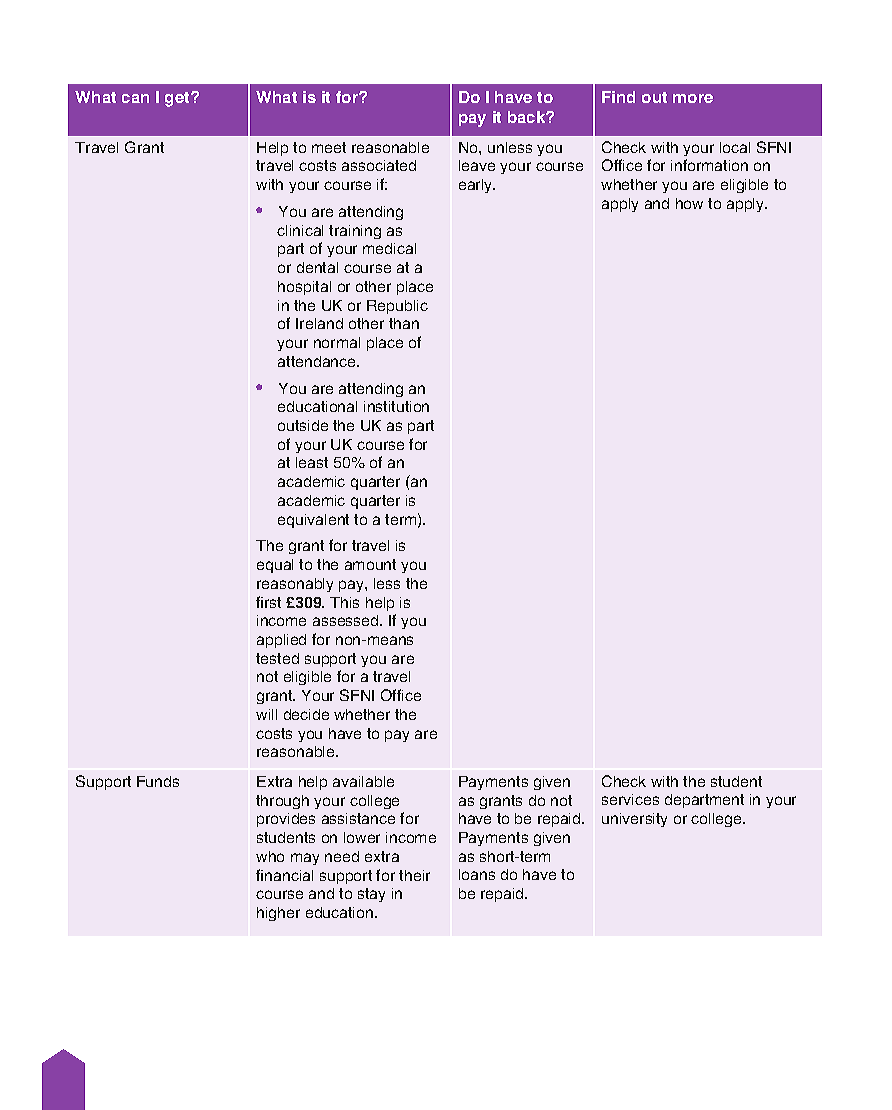 This screenshot has height=1110, width=892. I want to click on who, so click(270, 856).
